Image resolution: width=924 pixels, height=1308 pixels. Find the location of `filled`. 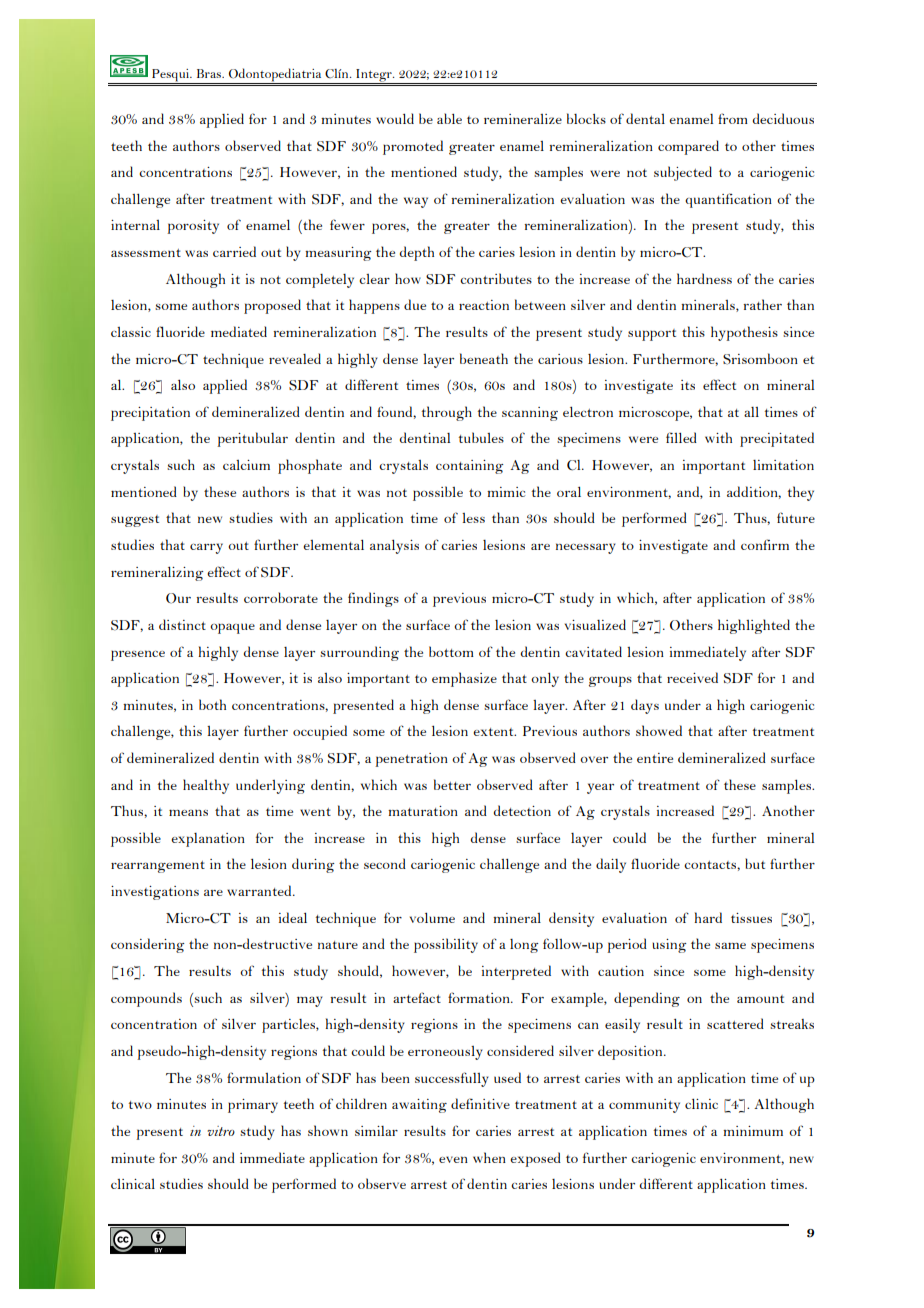

filled is located at coordinates (681, 437).
